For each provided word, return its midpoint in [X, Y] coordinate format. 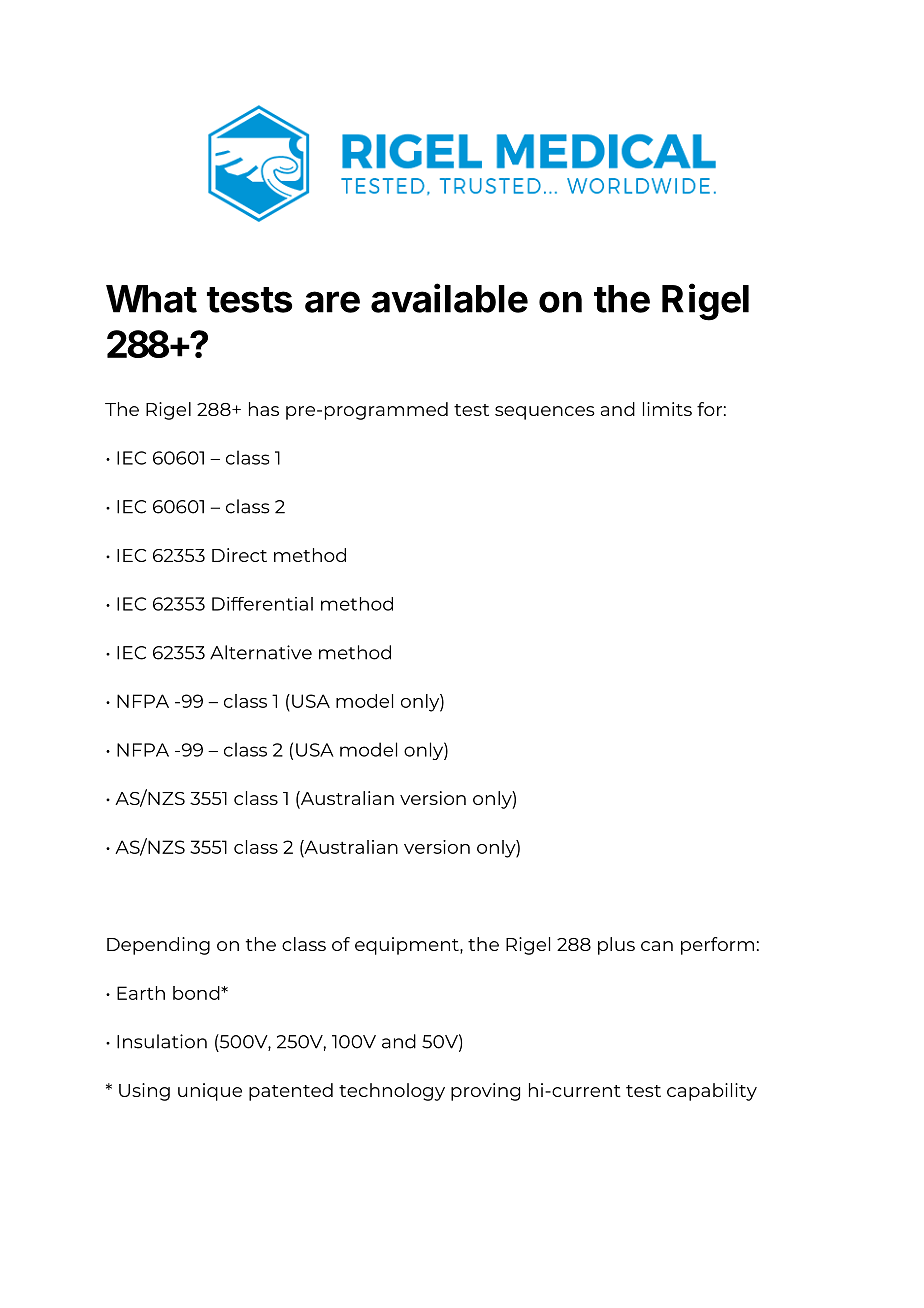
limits [667, 409]
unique [210, 1092]
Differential [262, 604]
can [657, 946]
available [449, 298]
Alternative [261, 652]
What [151, 299]
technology [392, 1092]
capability [712, 1092]
